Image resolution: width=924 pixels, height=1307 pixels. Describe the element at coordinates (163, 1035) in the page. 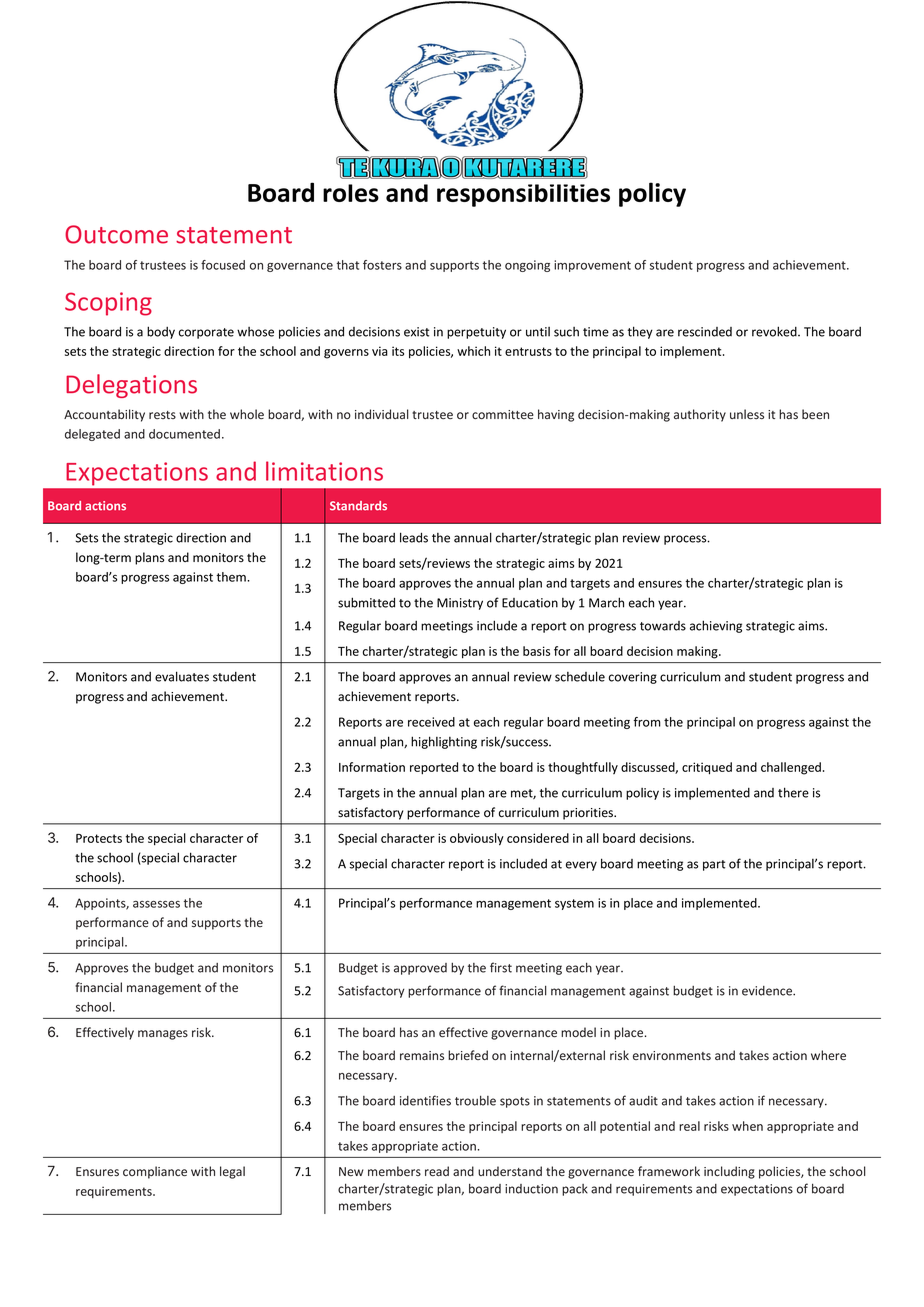

I see `manages` at that location.
